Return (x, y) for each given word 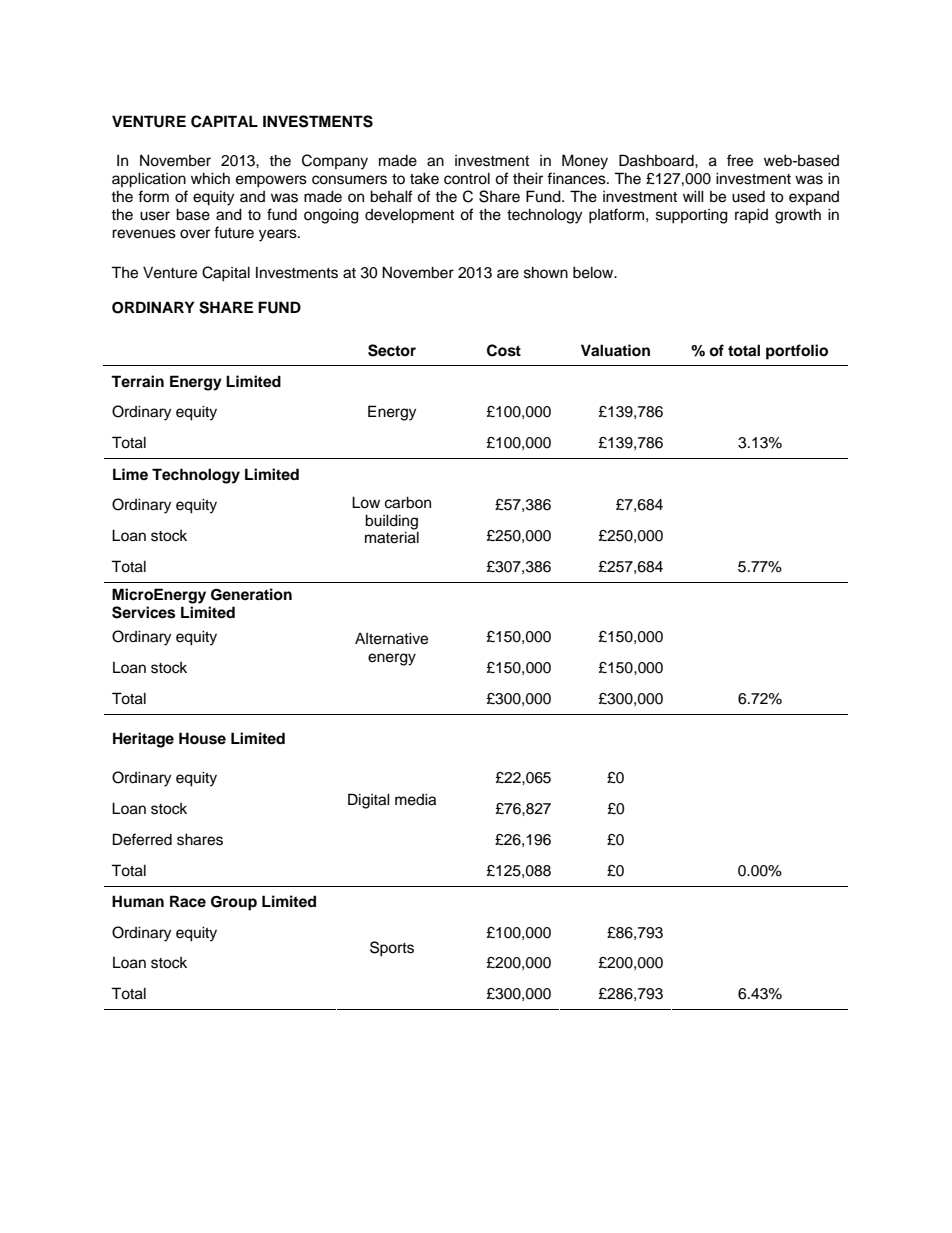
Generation (251, 594)
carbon (408, 502)
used (748, 197)
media (415, 799)
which (210, 178)
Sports (392, 949)
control (467, 178)
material (392, 537)
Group (234, 903)
